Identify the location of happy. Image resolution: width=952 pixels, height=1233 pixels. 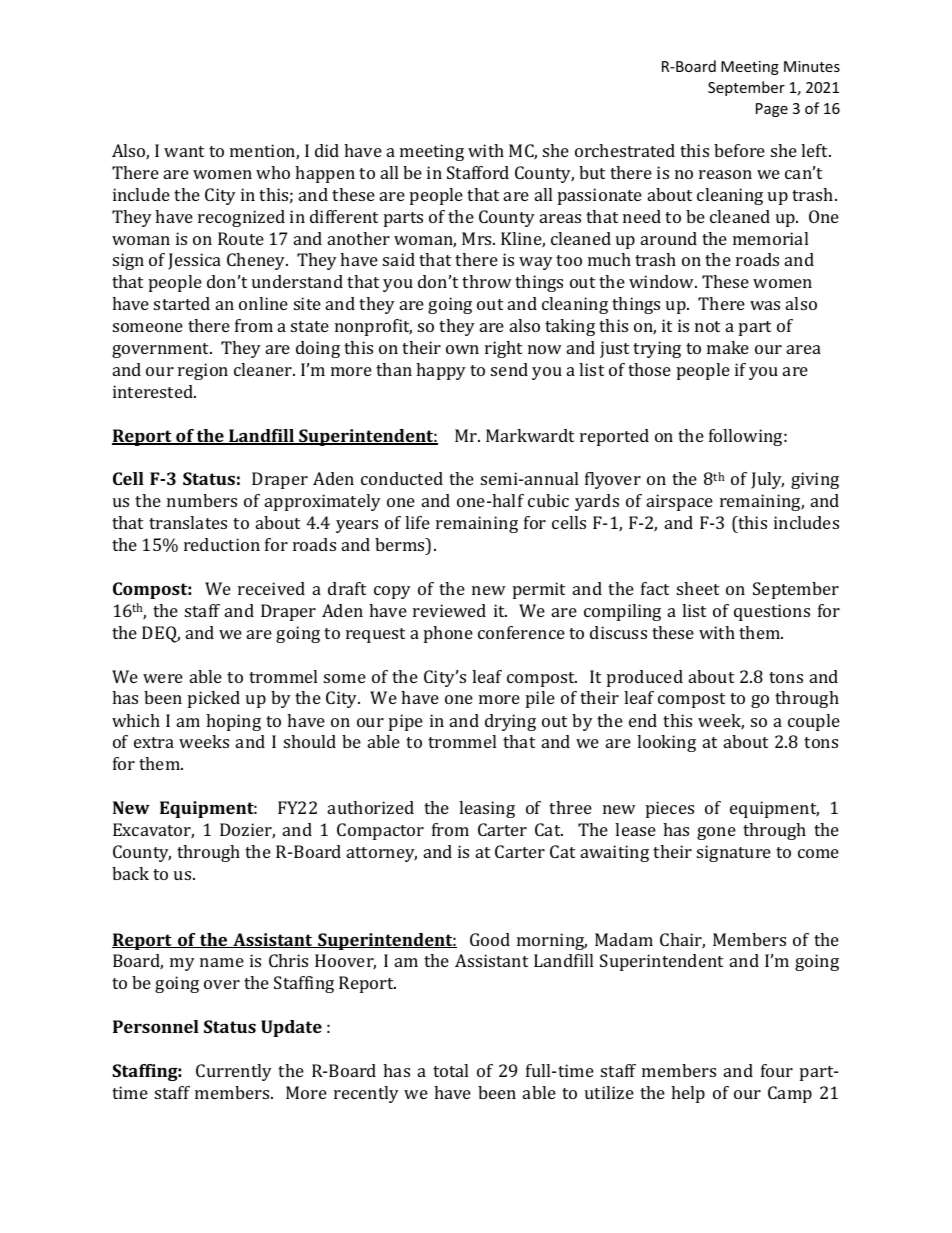
(441, 371).
